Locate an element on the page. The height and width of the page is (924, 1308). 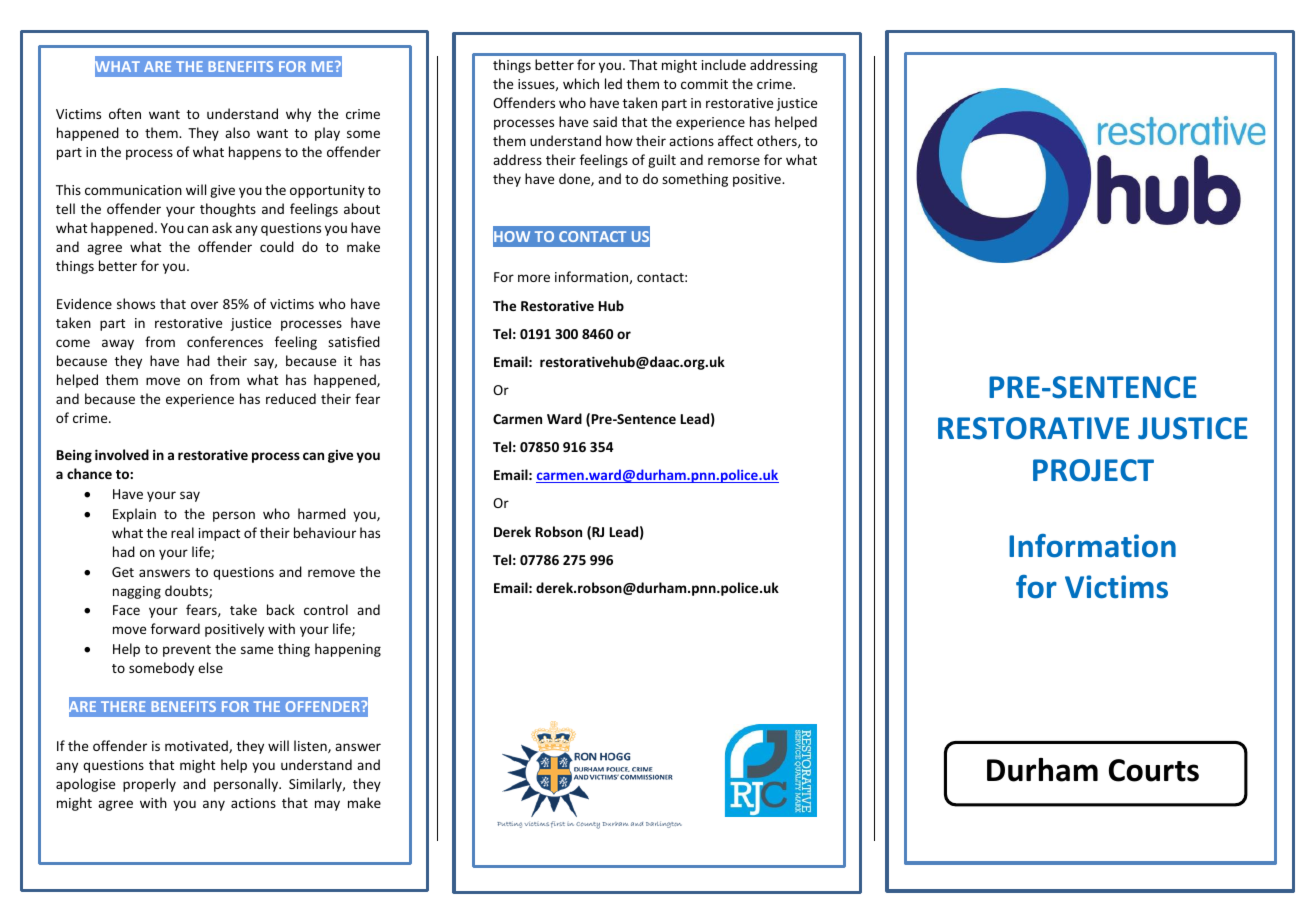
PROJECT is located at coordinates (1093, 470).
